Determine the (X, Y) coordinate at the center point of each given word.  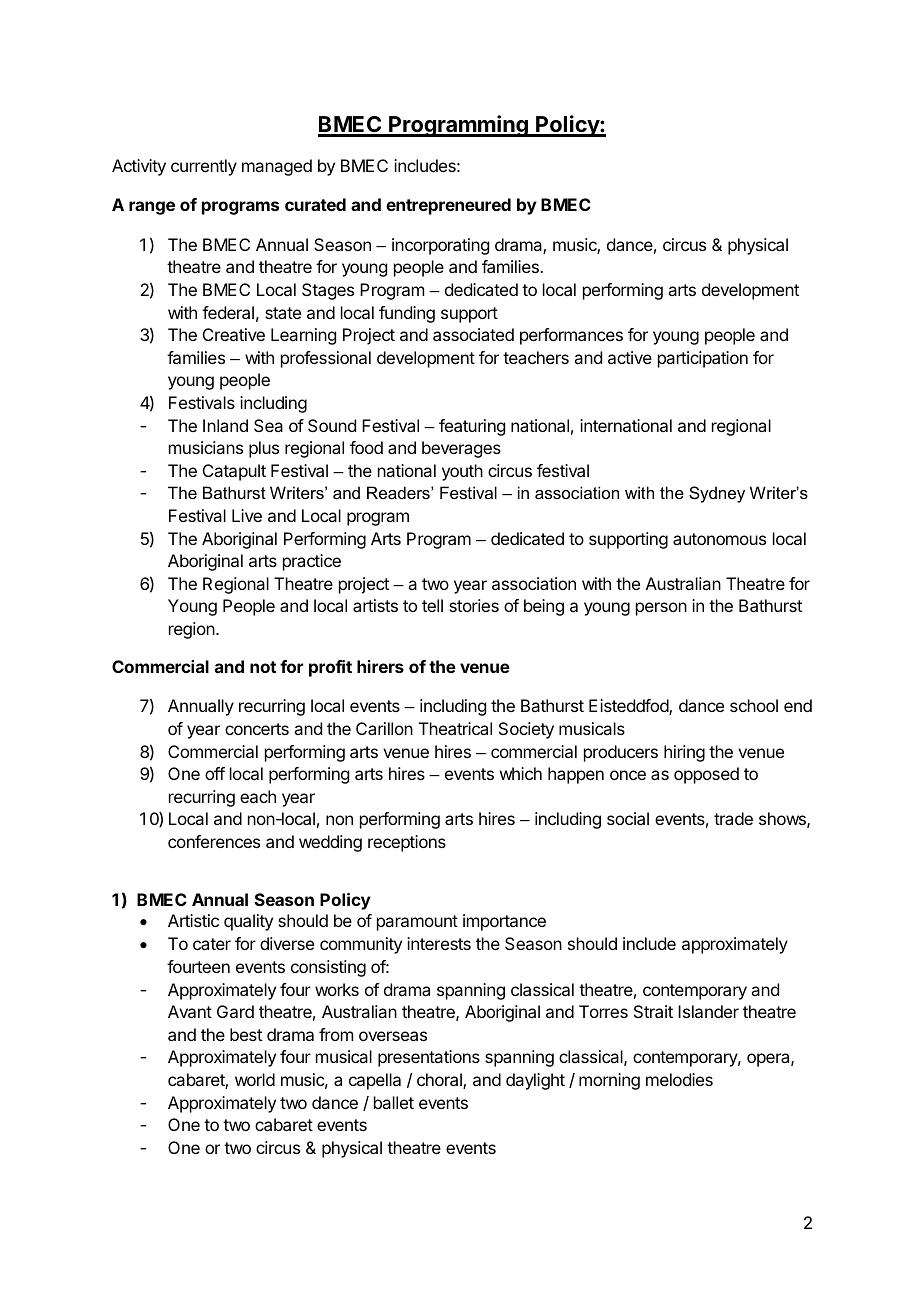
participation (703, 359)
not (263, 667)
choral (440, 1081)
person (661, 609)
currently (204, 167)
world (255, 1079)
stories (474, 605)
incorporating (440, 246)
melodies (679, 1079)
